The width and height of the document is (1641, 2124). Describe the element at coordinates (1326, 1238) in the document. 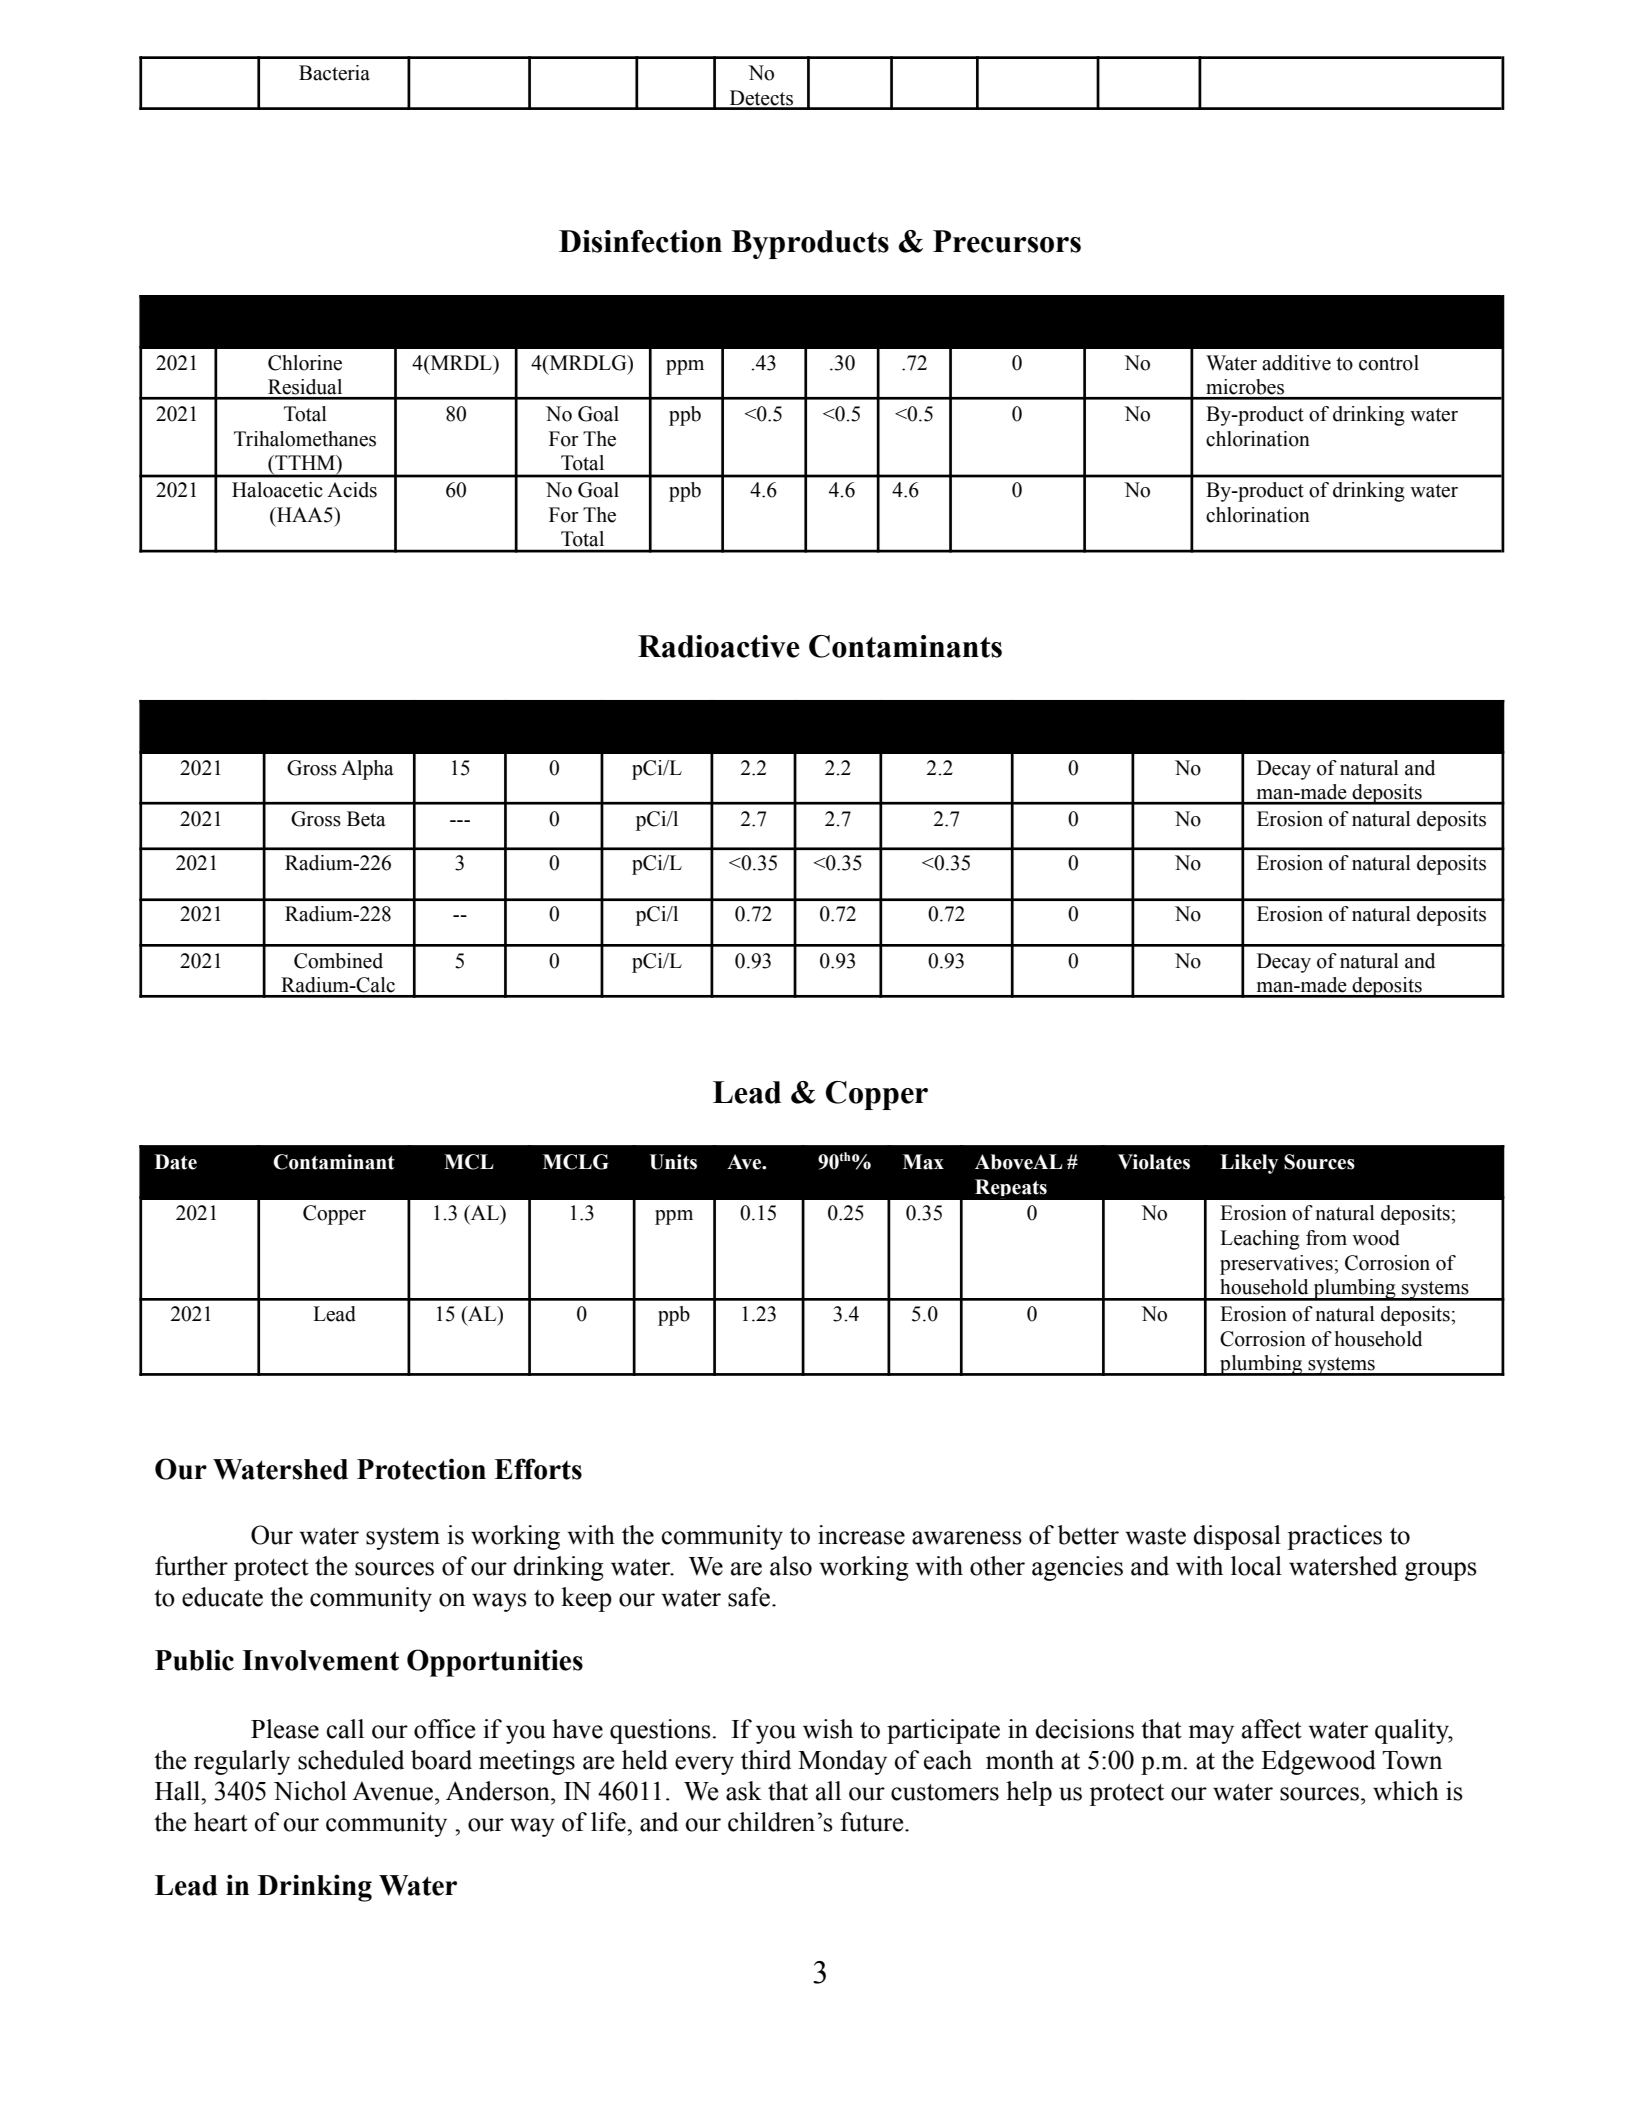

I see `from` at that location.
